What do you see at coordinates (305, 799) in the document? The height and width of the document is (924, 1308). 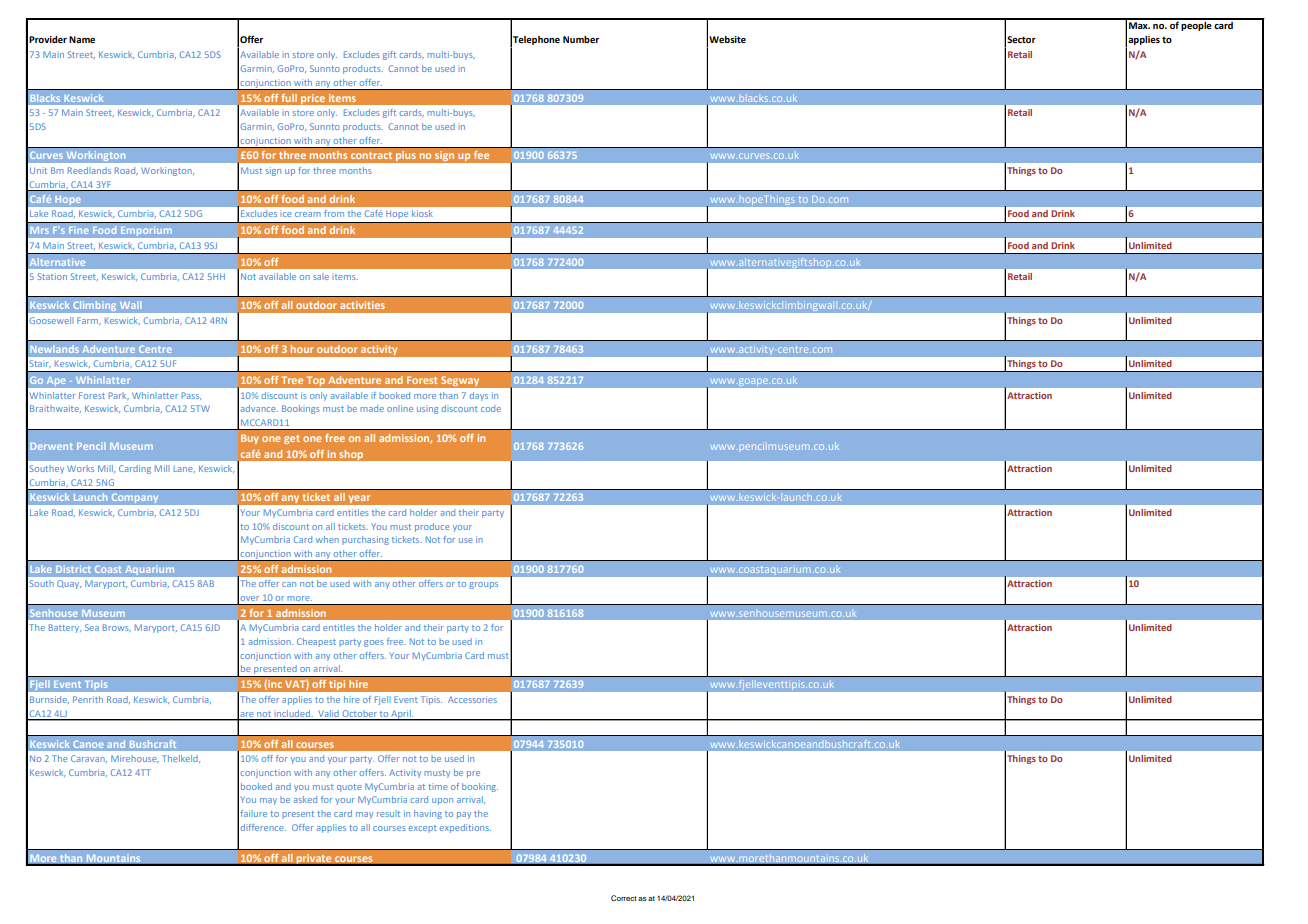 I see `asked` at bounding box center [305, 799].
